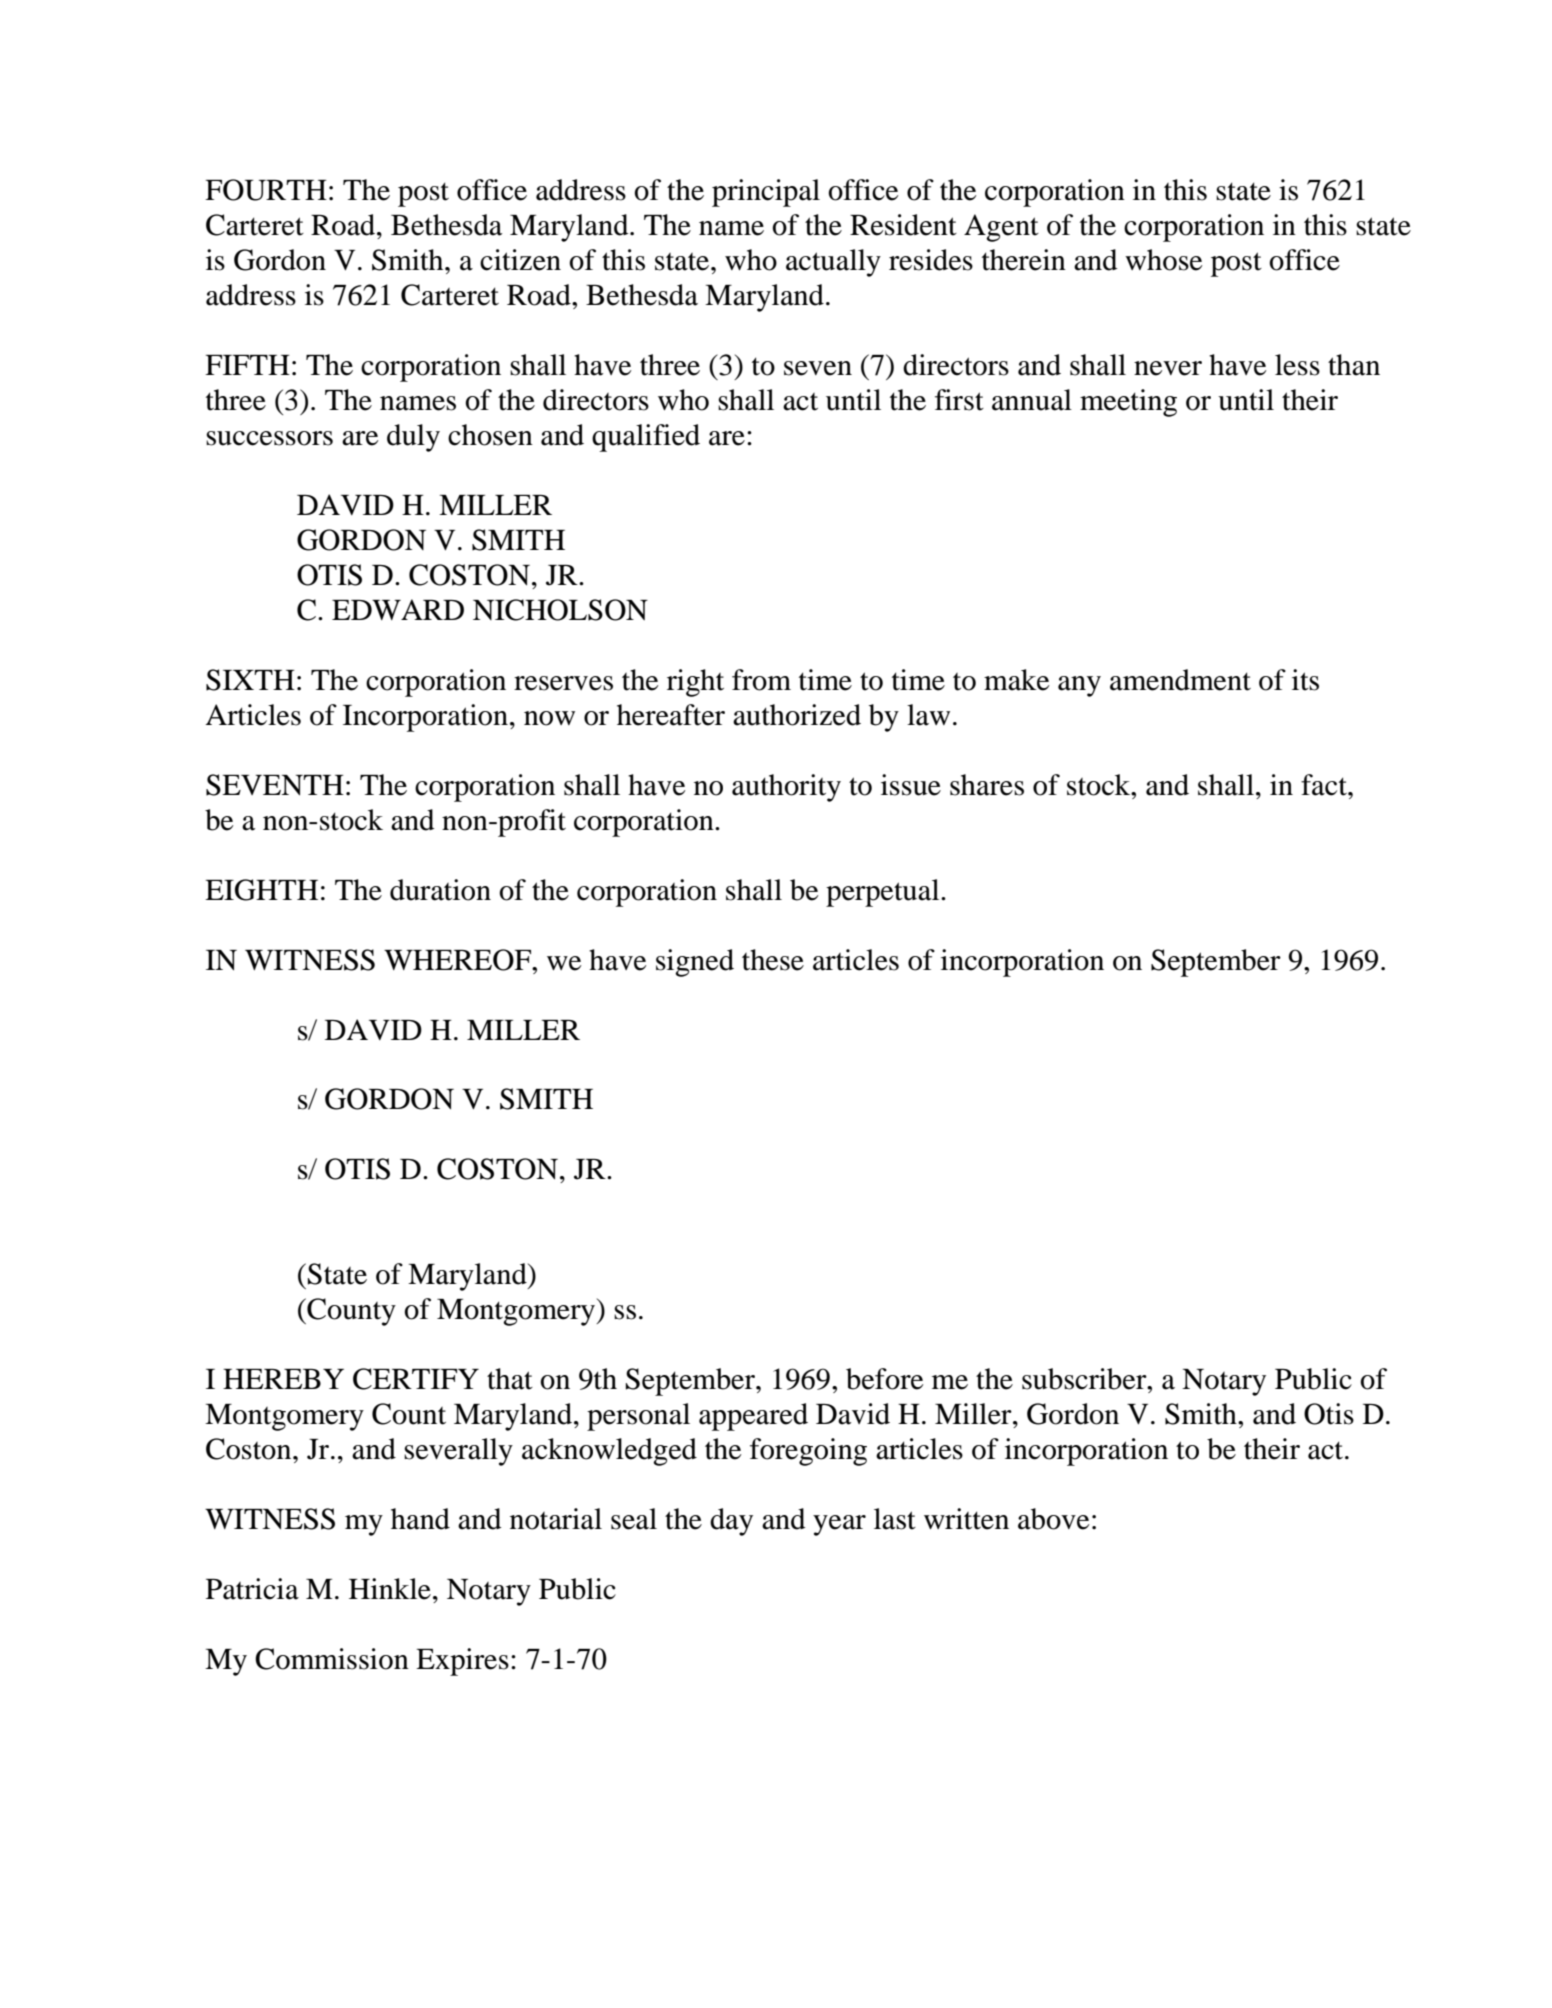 The height and width of the screenshot is (2008, 1552). I want to click on duly, so click(413, 438).
